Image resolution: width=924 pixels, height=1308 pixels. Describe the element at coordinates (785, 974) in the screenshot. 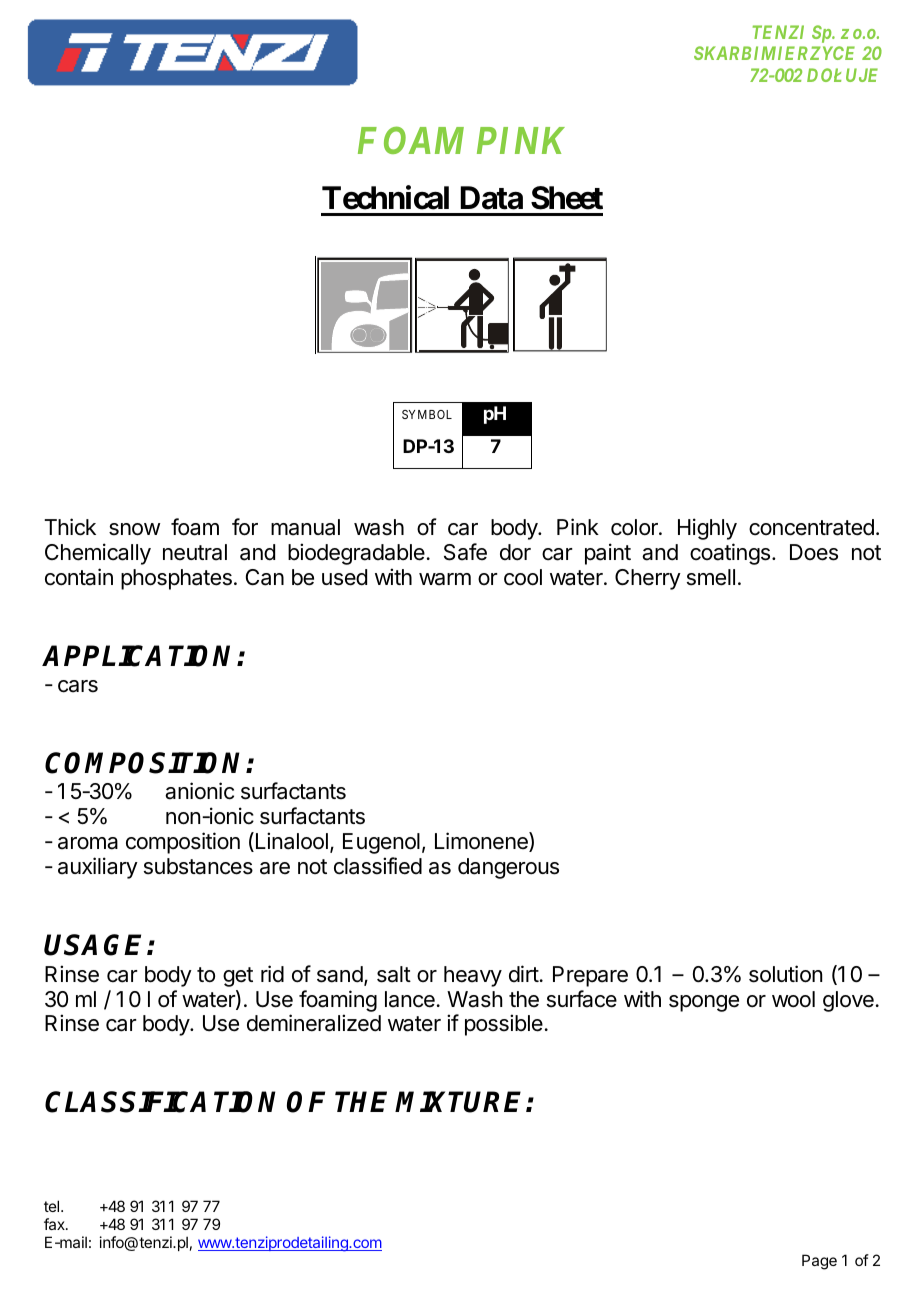

I see `solution` at that location.
